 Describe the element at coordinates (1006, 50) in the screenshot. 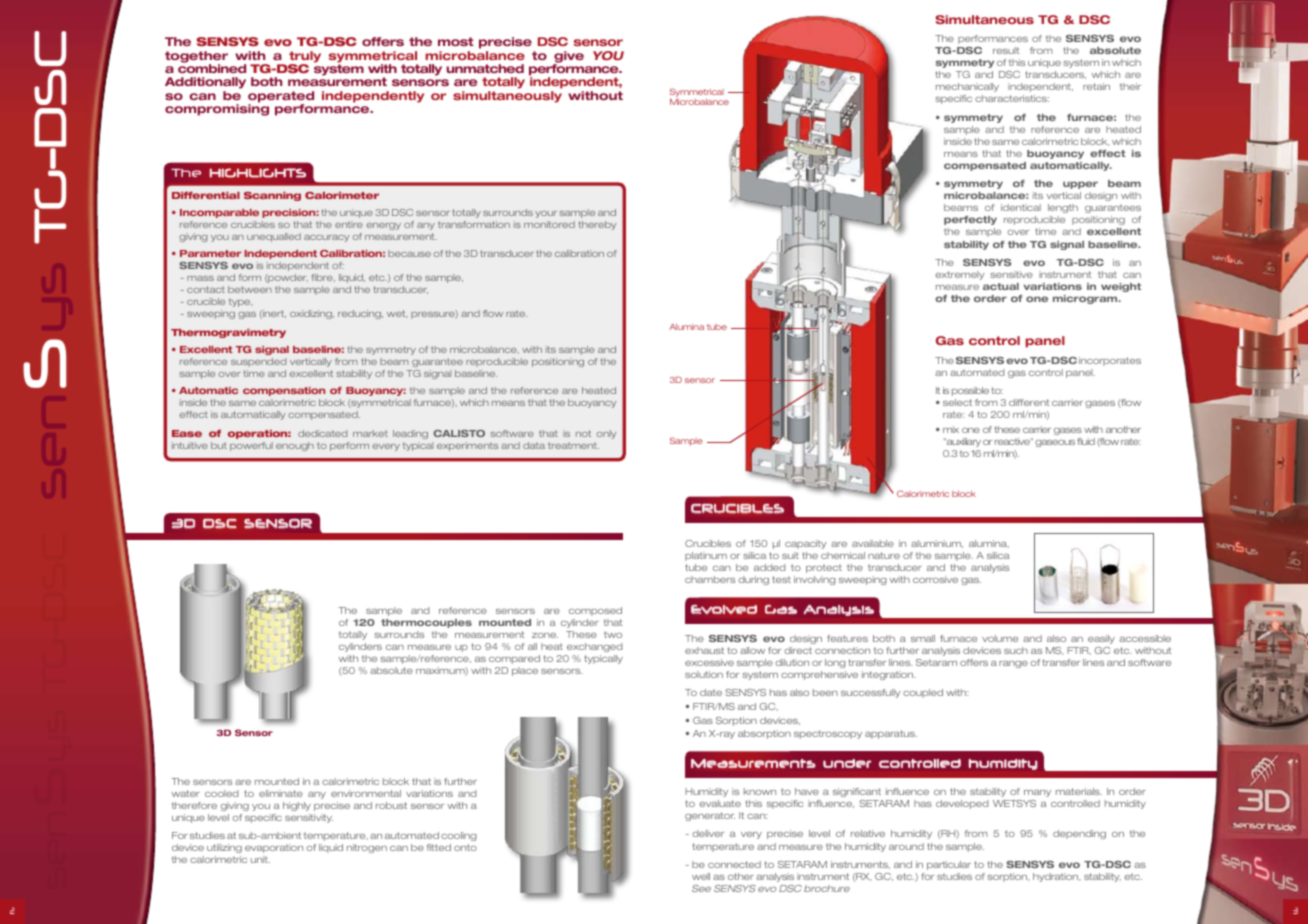

I see `result` at that location.
